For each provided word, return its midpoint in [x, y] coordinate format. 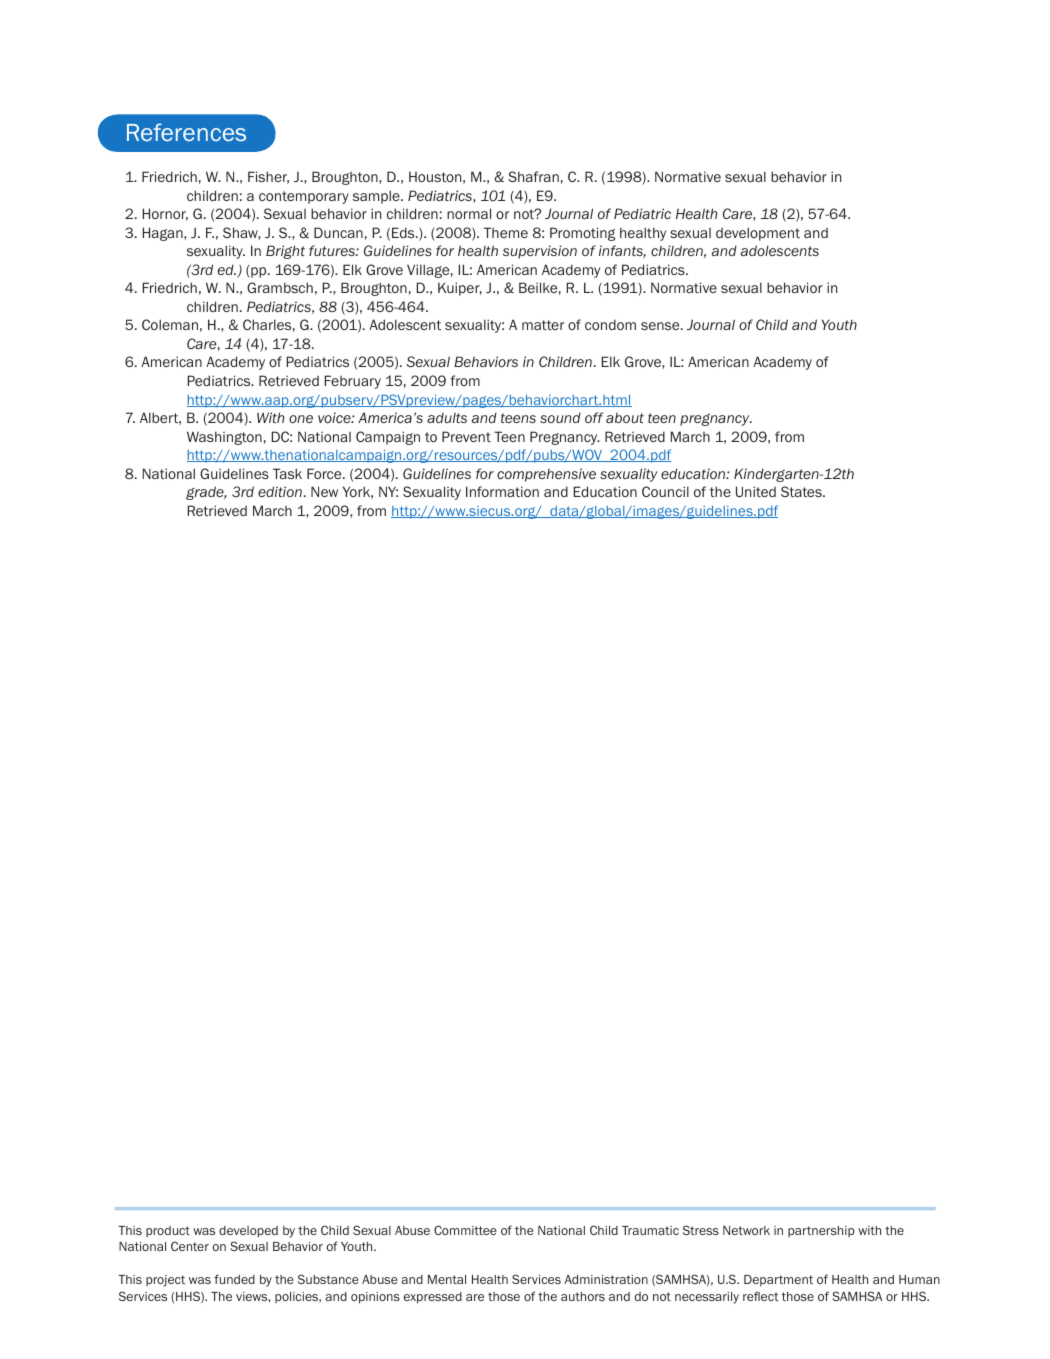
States [802, 491]
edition [280, 491]
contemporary [304, 197]
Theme [506, 232]
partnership [821, 1231]
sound [560, 418]
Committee [465, 1230]
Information [502, 491]
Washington [224, 438]
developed [248, 1232]
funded [234, 1279]
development [758, 234]
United [756, 491]
